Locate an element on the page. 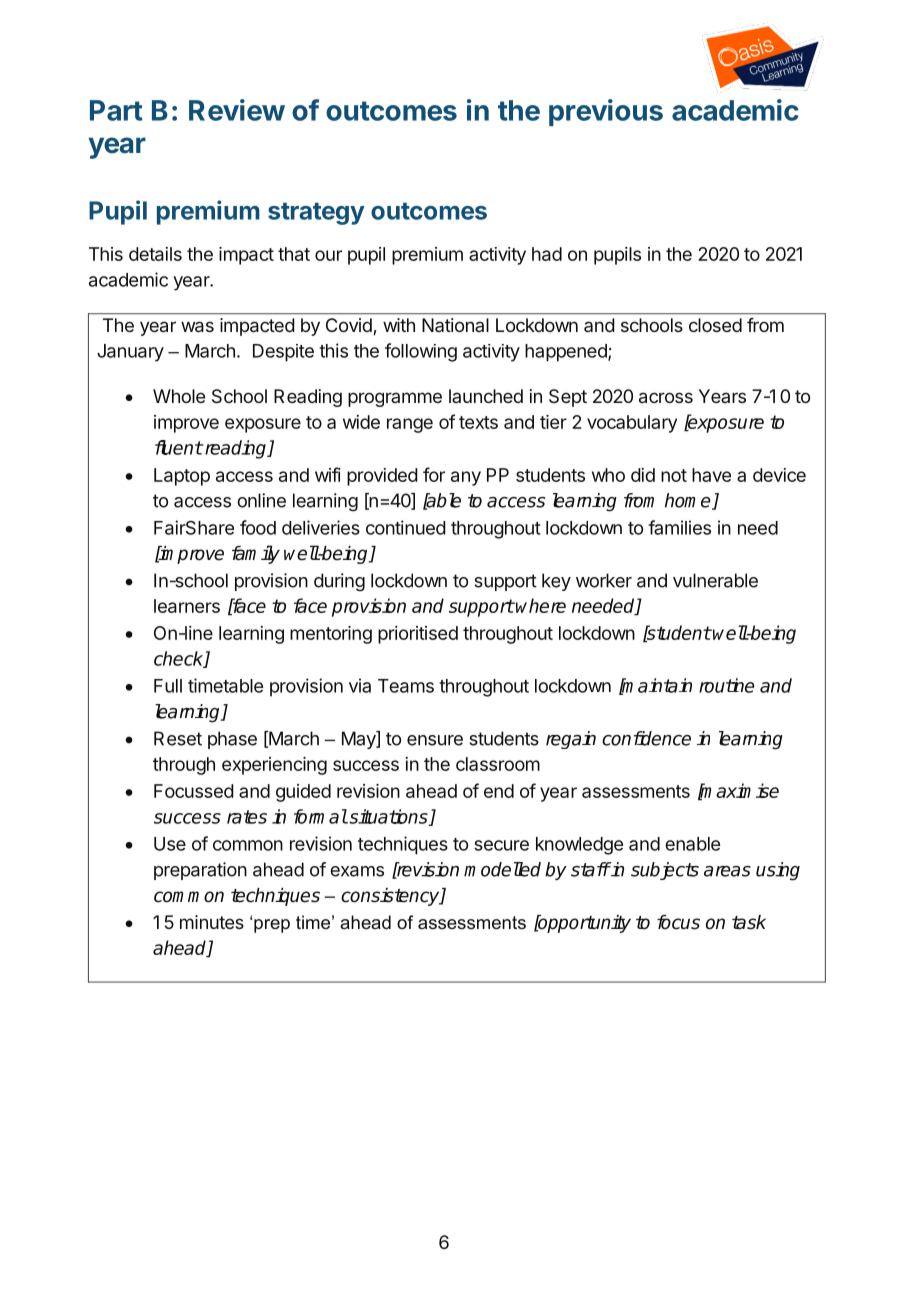 This document has height=1308, width=924. had is located at coordinates (547, 254).
